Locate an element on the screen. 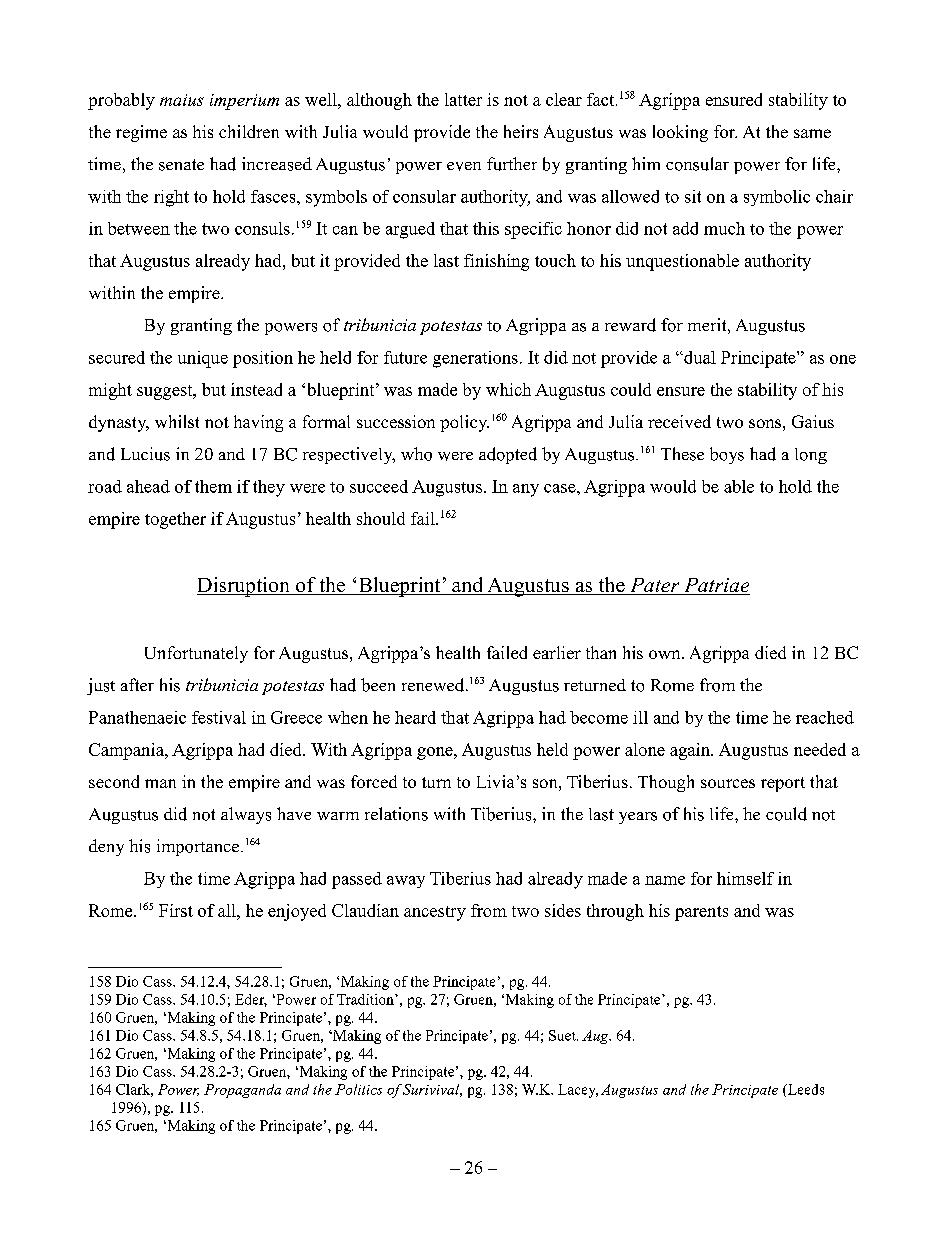 This screenshot has height=1233, width=952. dual is located at coordinates (699, 357).
